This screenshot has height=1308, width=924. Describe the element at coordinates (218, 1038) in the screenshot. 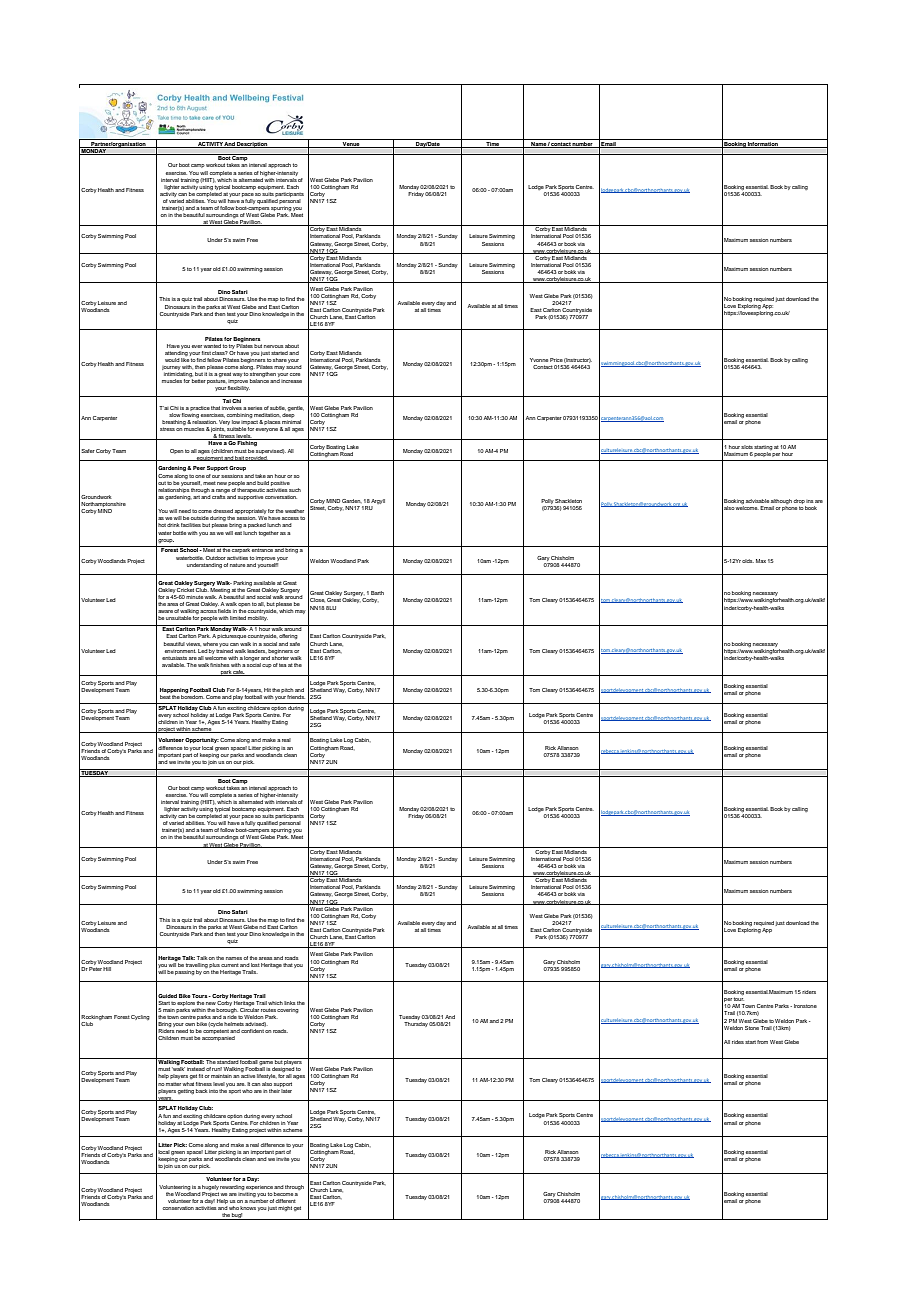

I see `accompanied` at that location.
